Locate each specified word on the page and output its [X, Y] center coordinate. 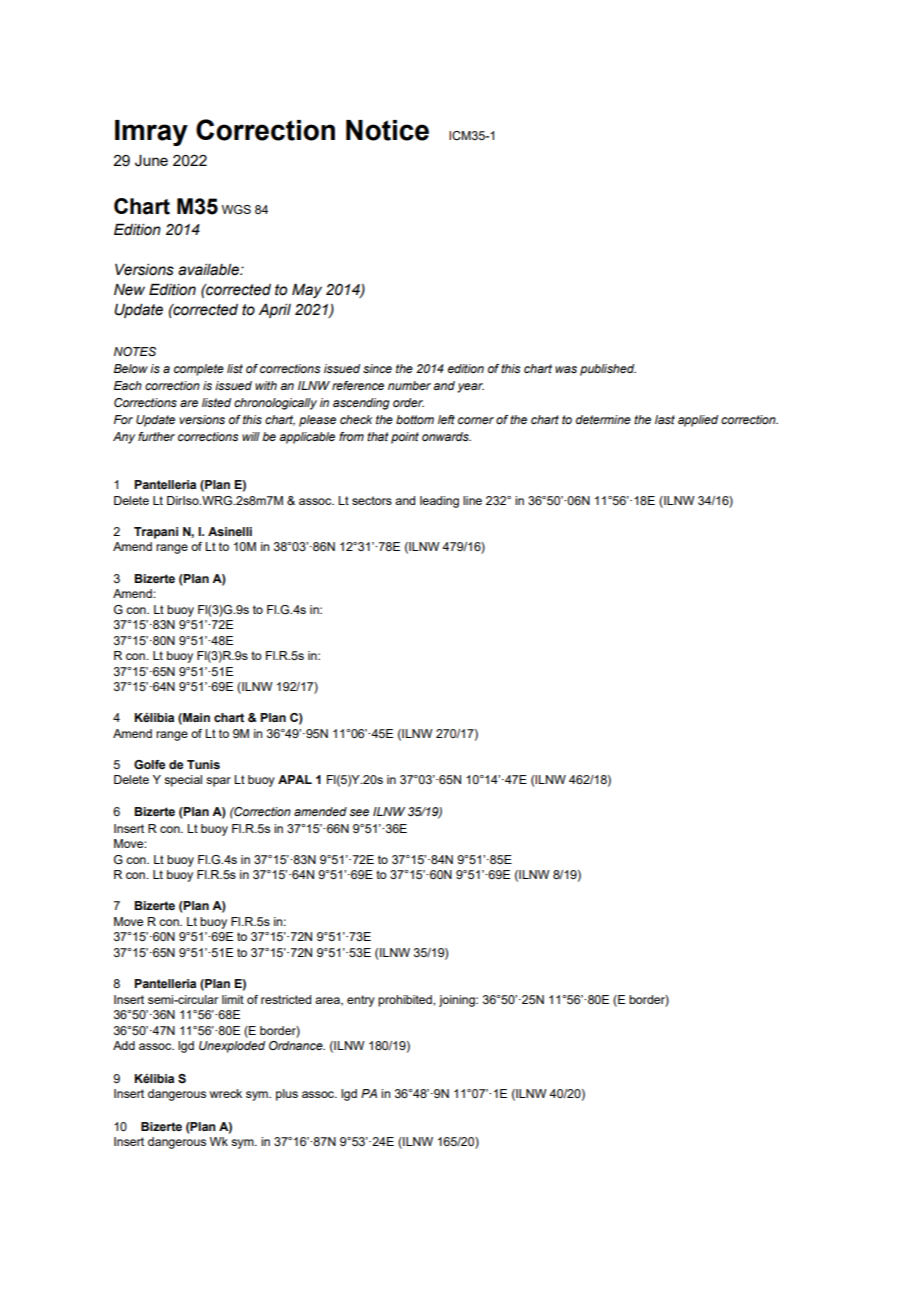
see [359, 812]
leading [439, 502]
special [183, 781]
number [409, 385]
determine [603, 419]
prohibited [406, 1001]
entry [361, 1001]
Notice [387, 130]
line [472, 500]
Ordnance [297, 1045]
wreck [226, 1093]
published [608, 370]
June [151, 161]
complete [199, 370]
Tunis [203, 764]
